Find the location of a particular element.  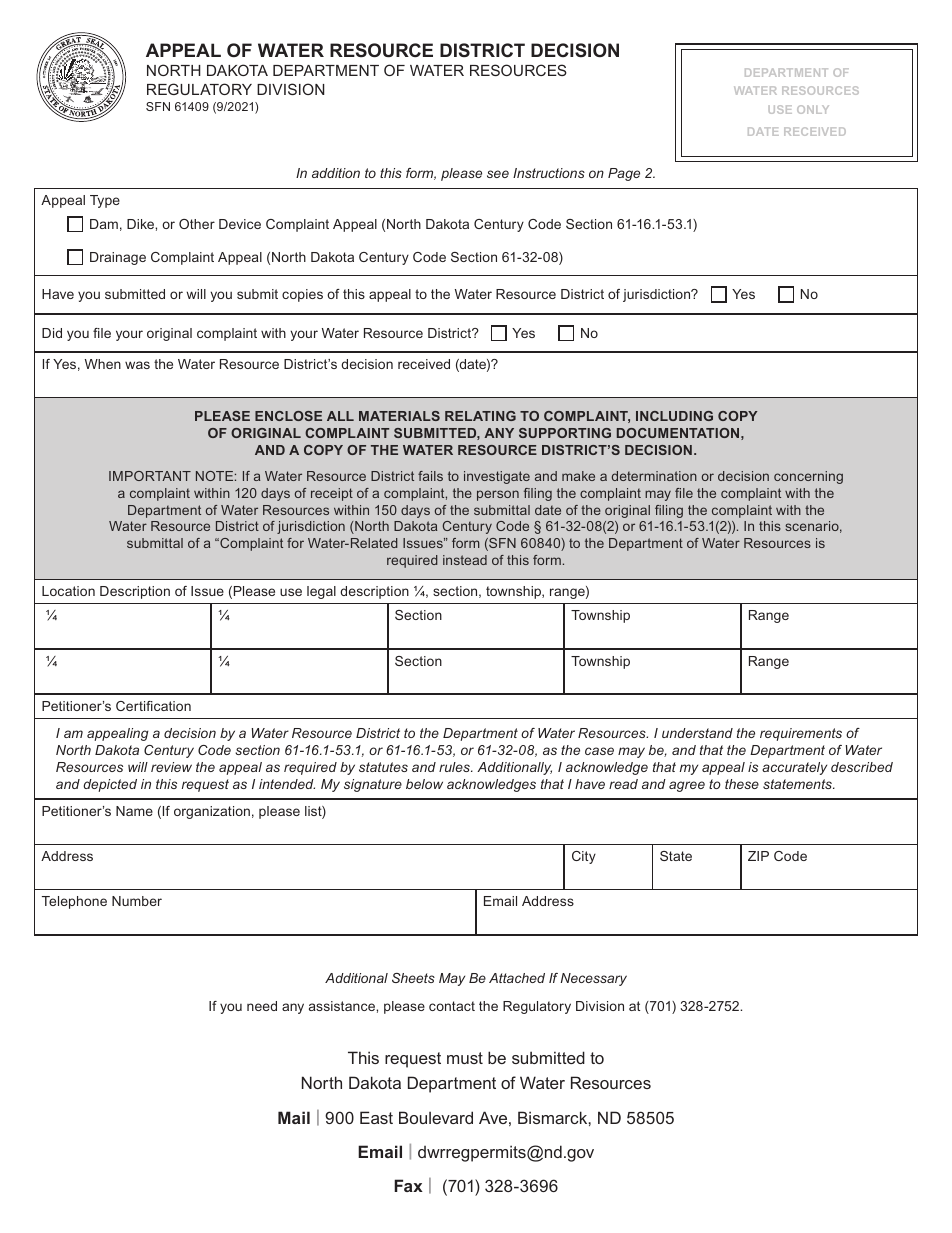

Type is located at coordinates (105, 201).
